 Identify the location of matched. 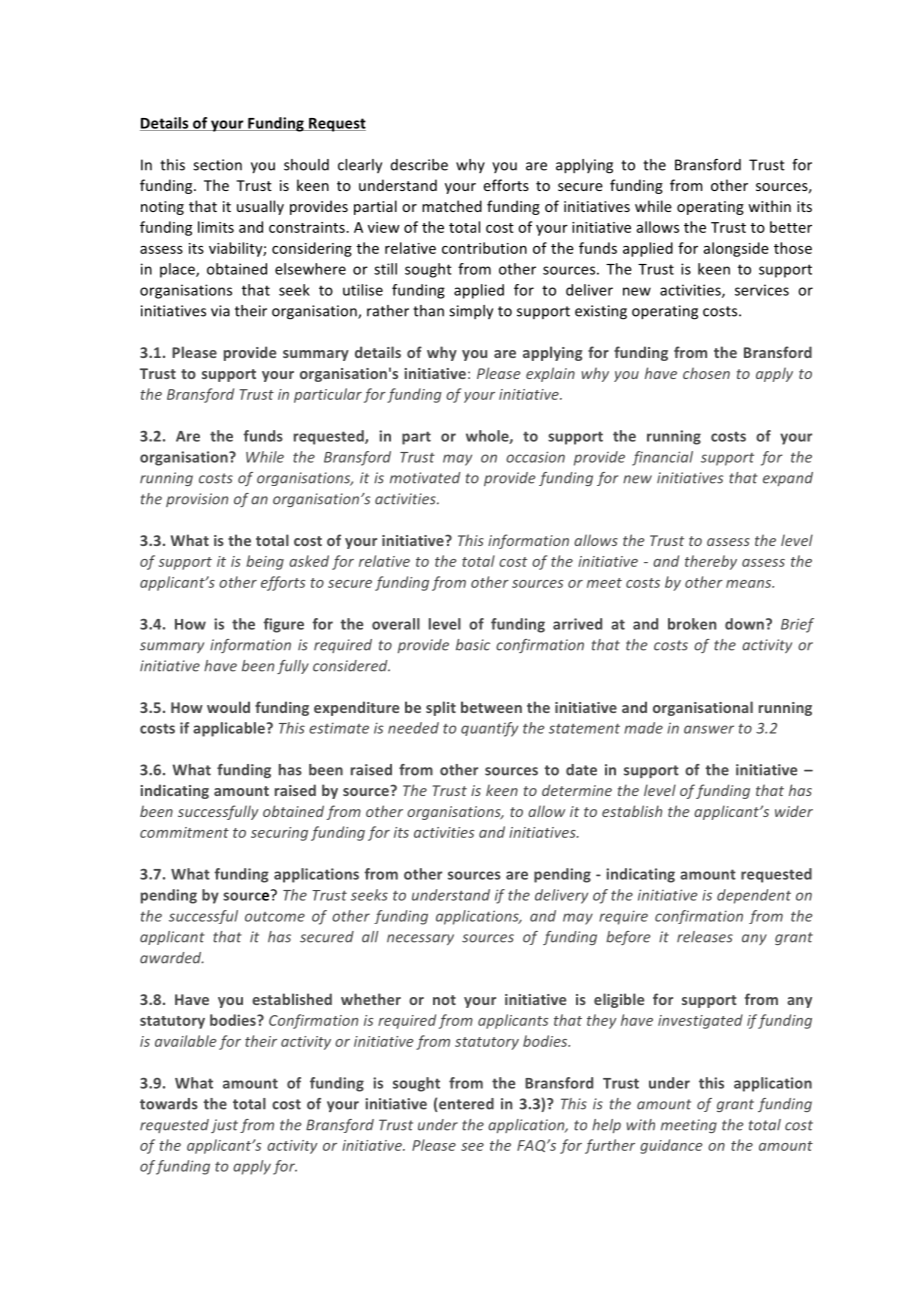
(452, 206).
